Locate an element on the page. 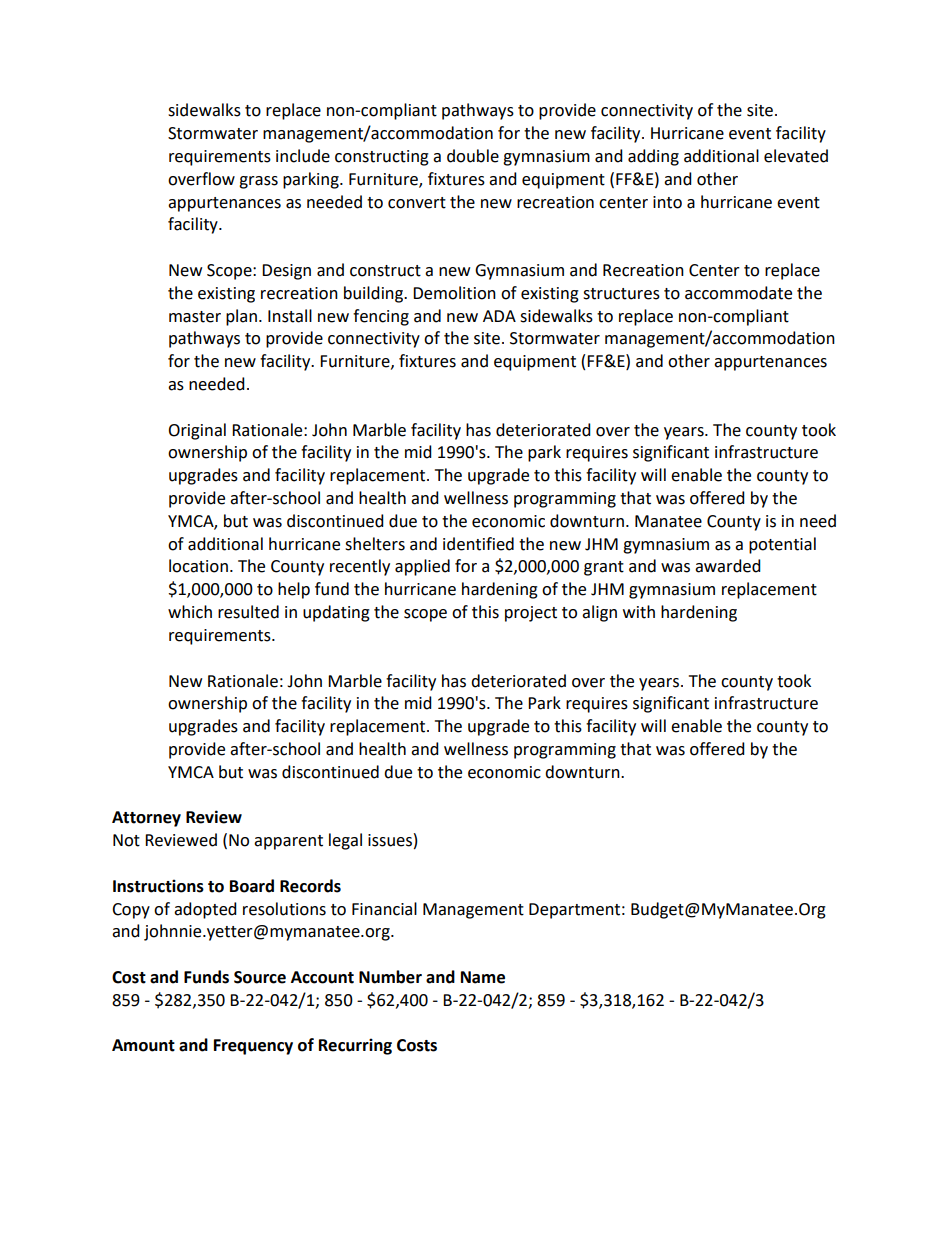 The width and height of the page is (952, 1233). with is located at coordinates (639, 612).
